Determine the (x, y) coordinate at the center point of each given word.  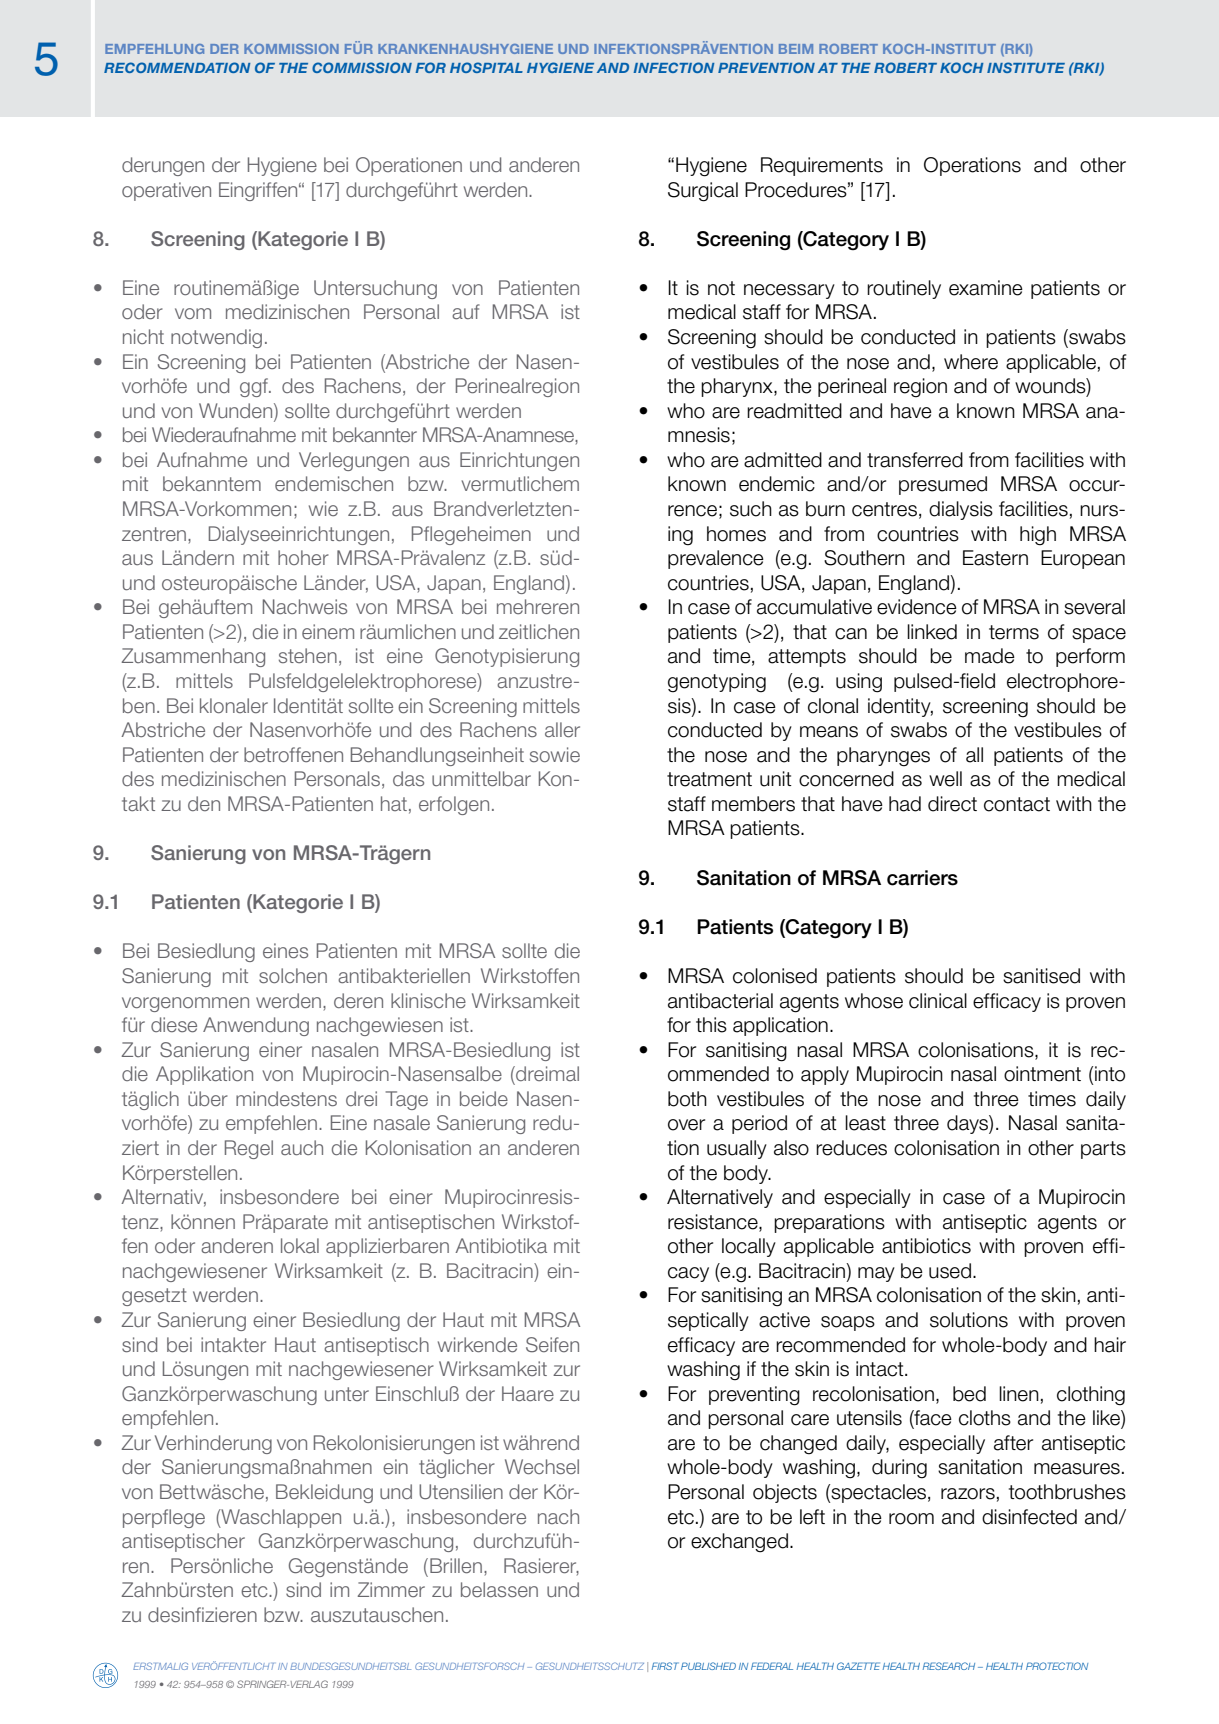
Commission (362, 67)
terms (1014, 632)
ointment (1042, 1074)
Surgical (703, 192)
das (408, 778)
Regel (249, 1149)
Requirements (822, 166)
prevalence (716, 559)
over (686, 1125)
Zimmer (391, 1589)
